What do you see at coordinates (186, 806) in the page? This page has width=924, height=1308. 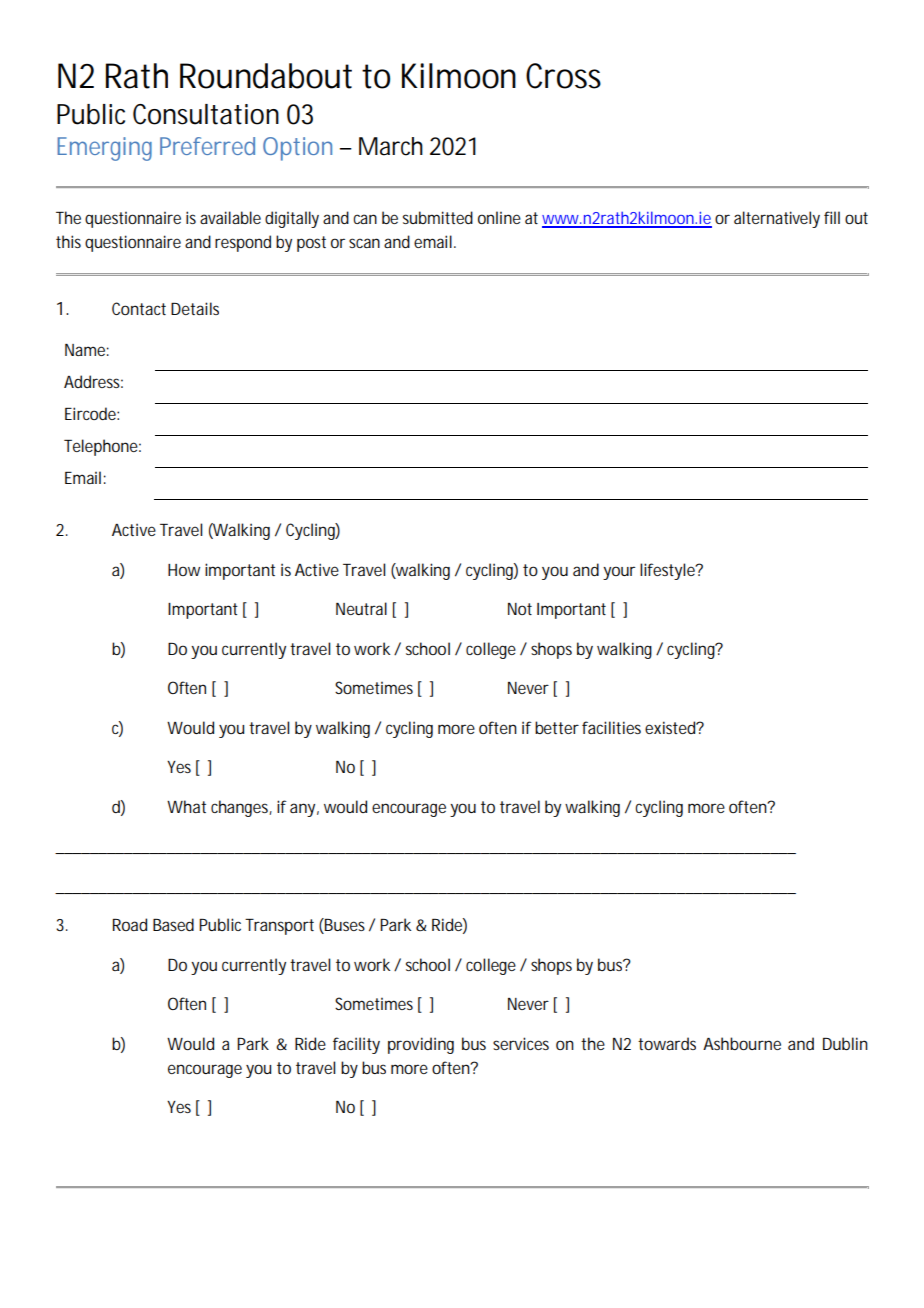 I see `What` at bounding box center [186, 806].
